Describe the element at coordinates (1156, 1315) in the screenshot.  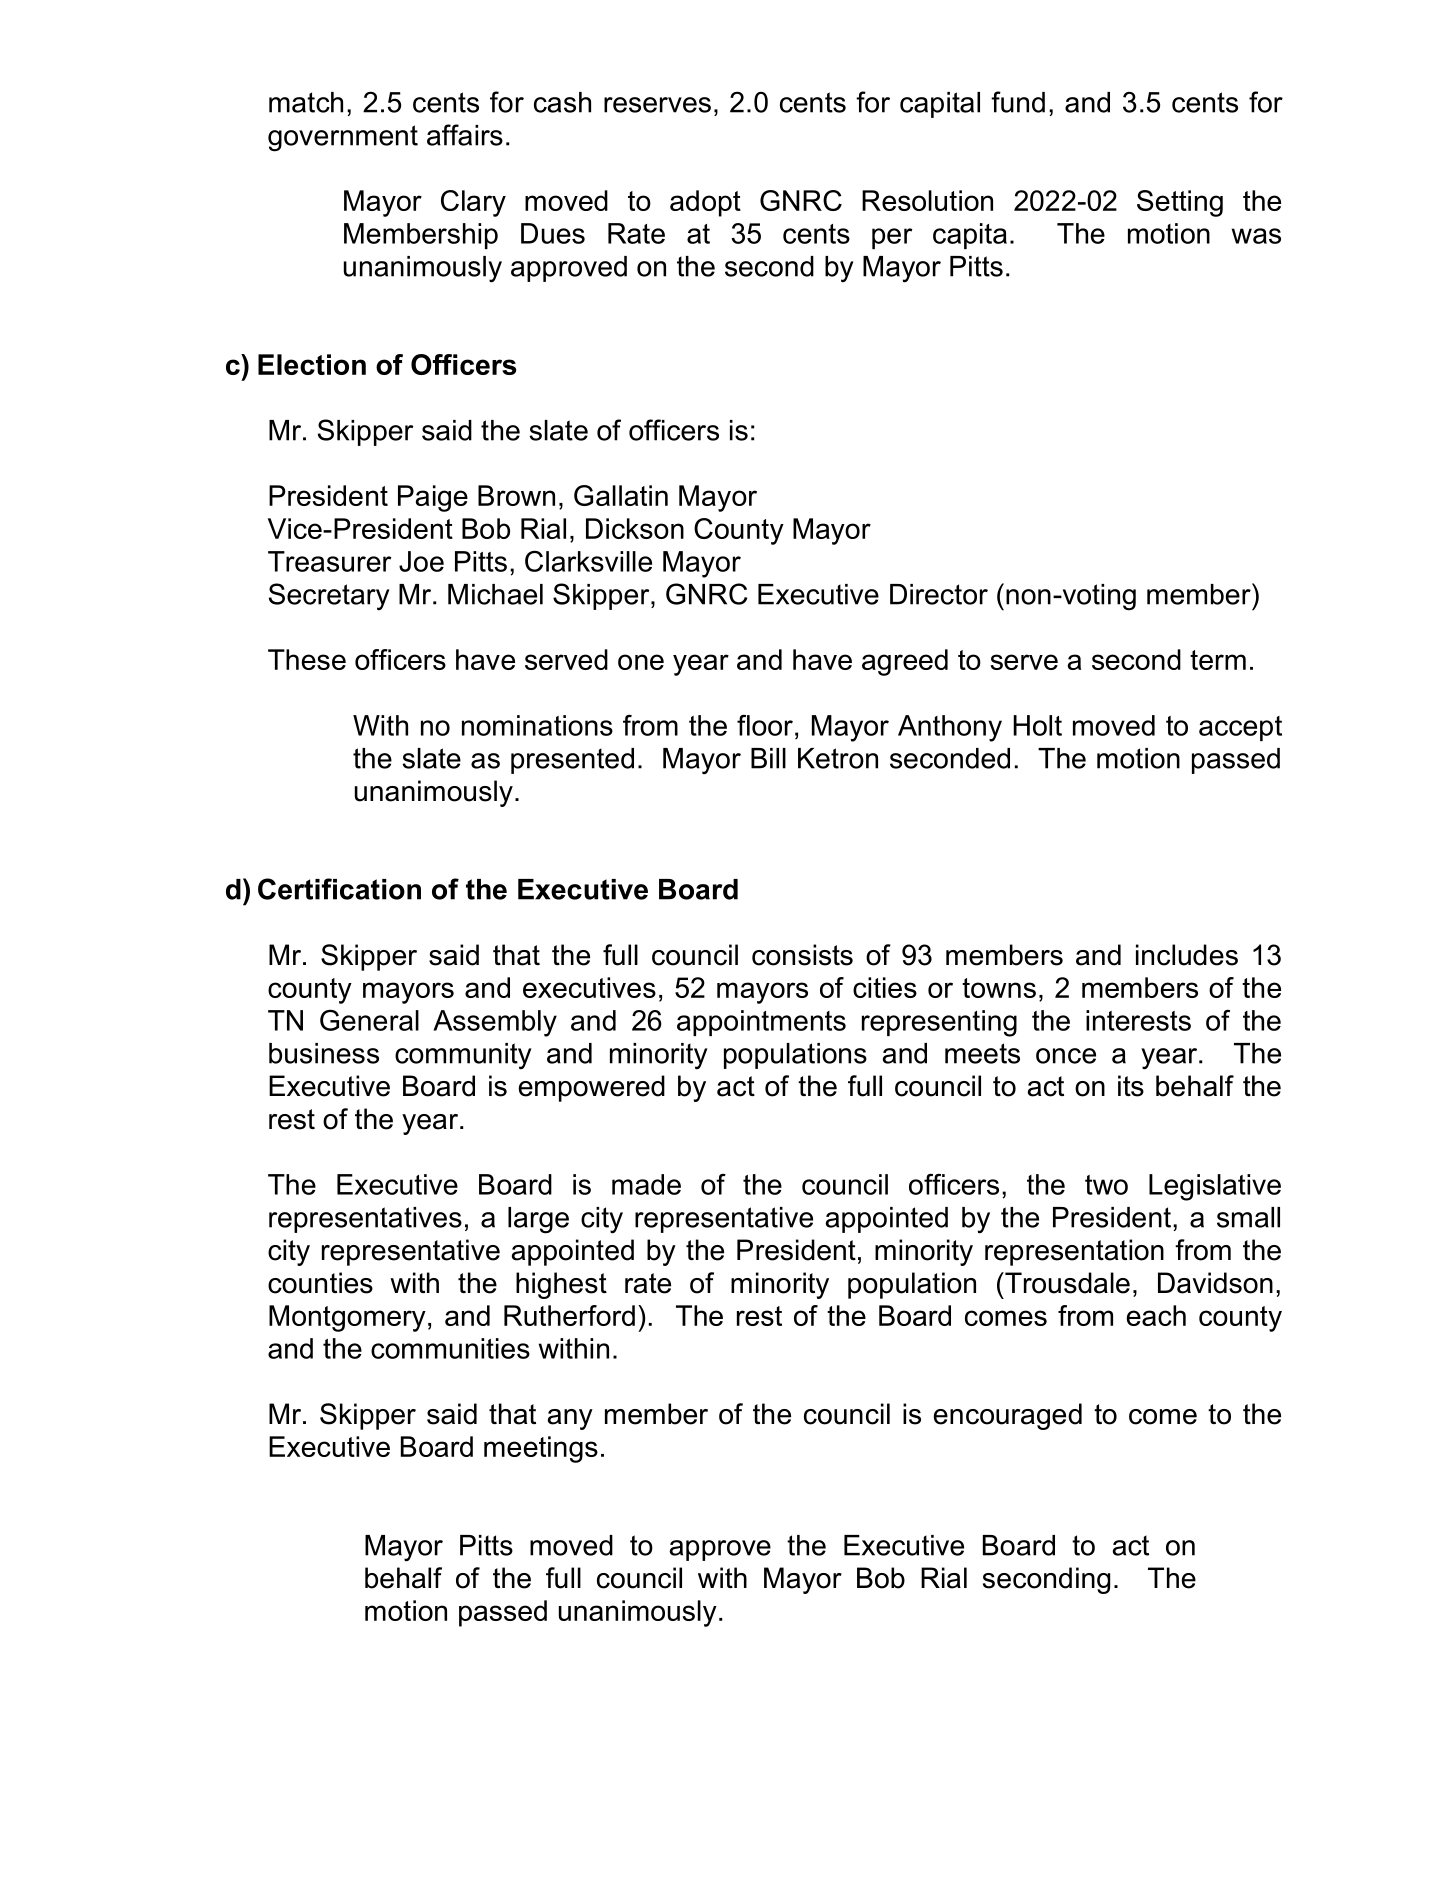
I see `each` at that location.
